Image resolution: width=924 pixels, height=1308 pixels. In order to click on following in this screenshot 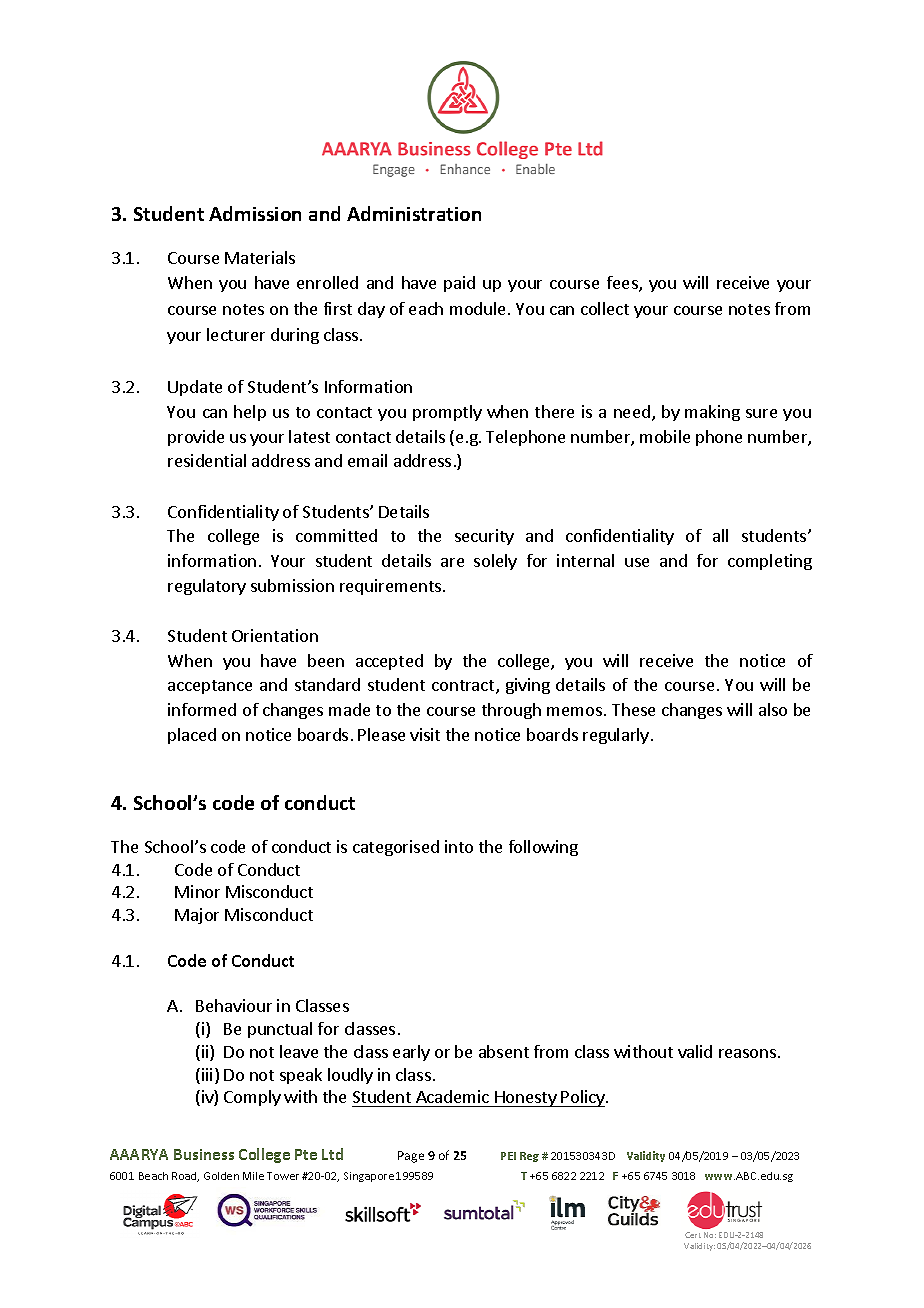, I will do `click(543, 848)`.
